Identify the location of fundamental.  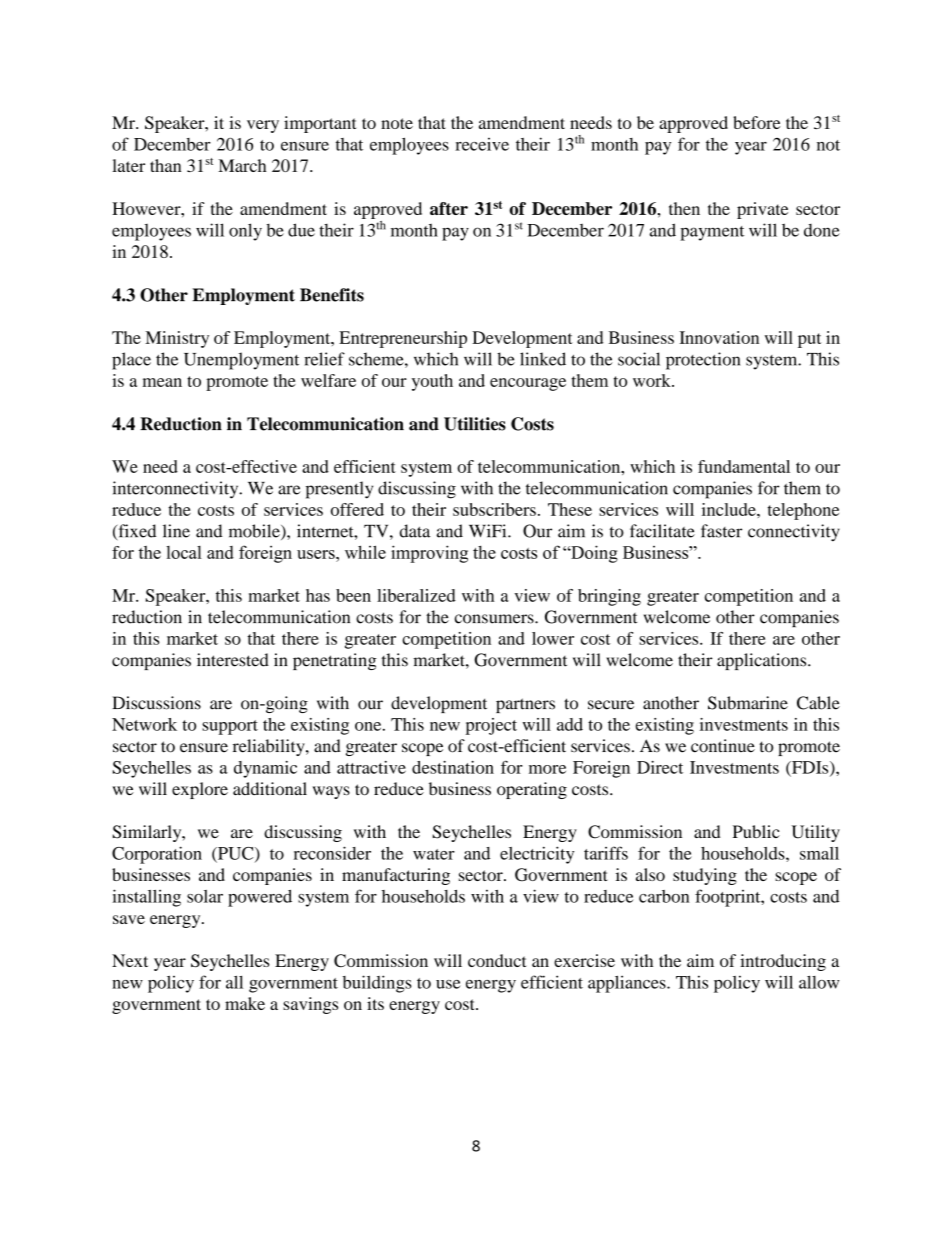
(744, 466).
